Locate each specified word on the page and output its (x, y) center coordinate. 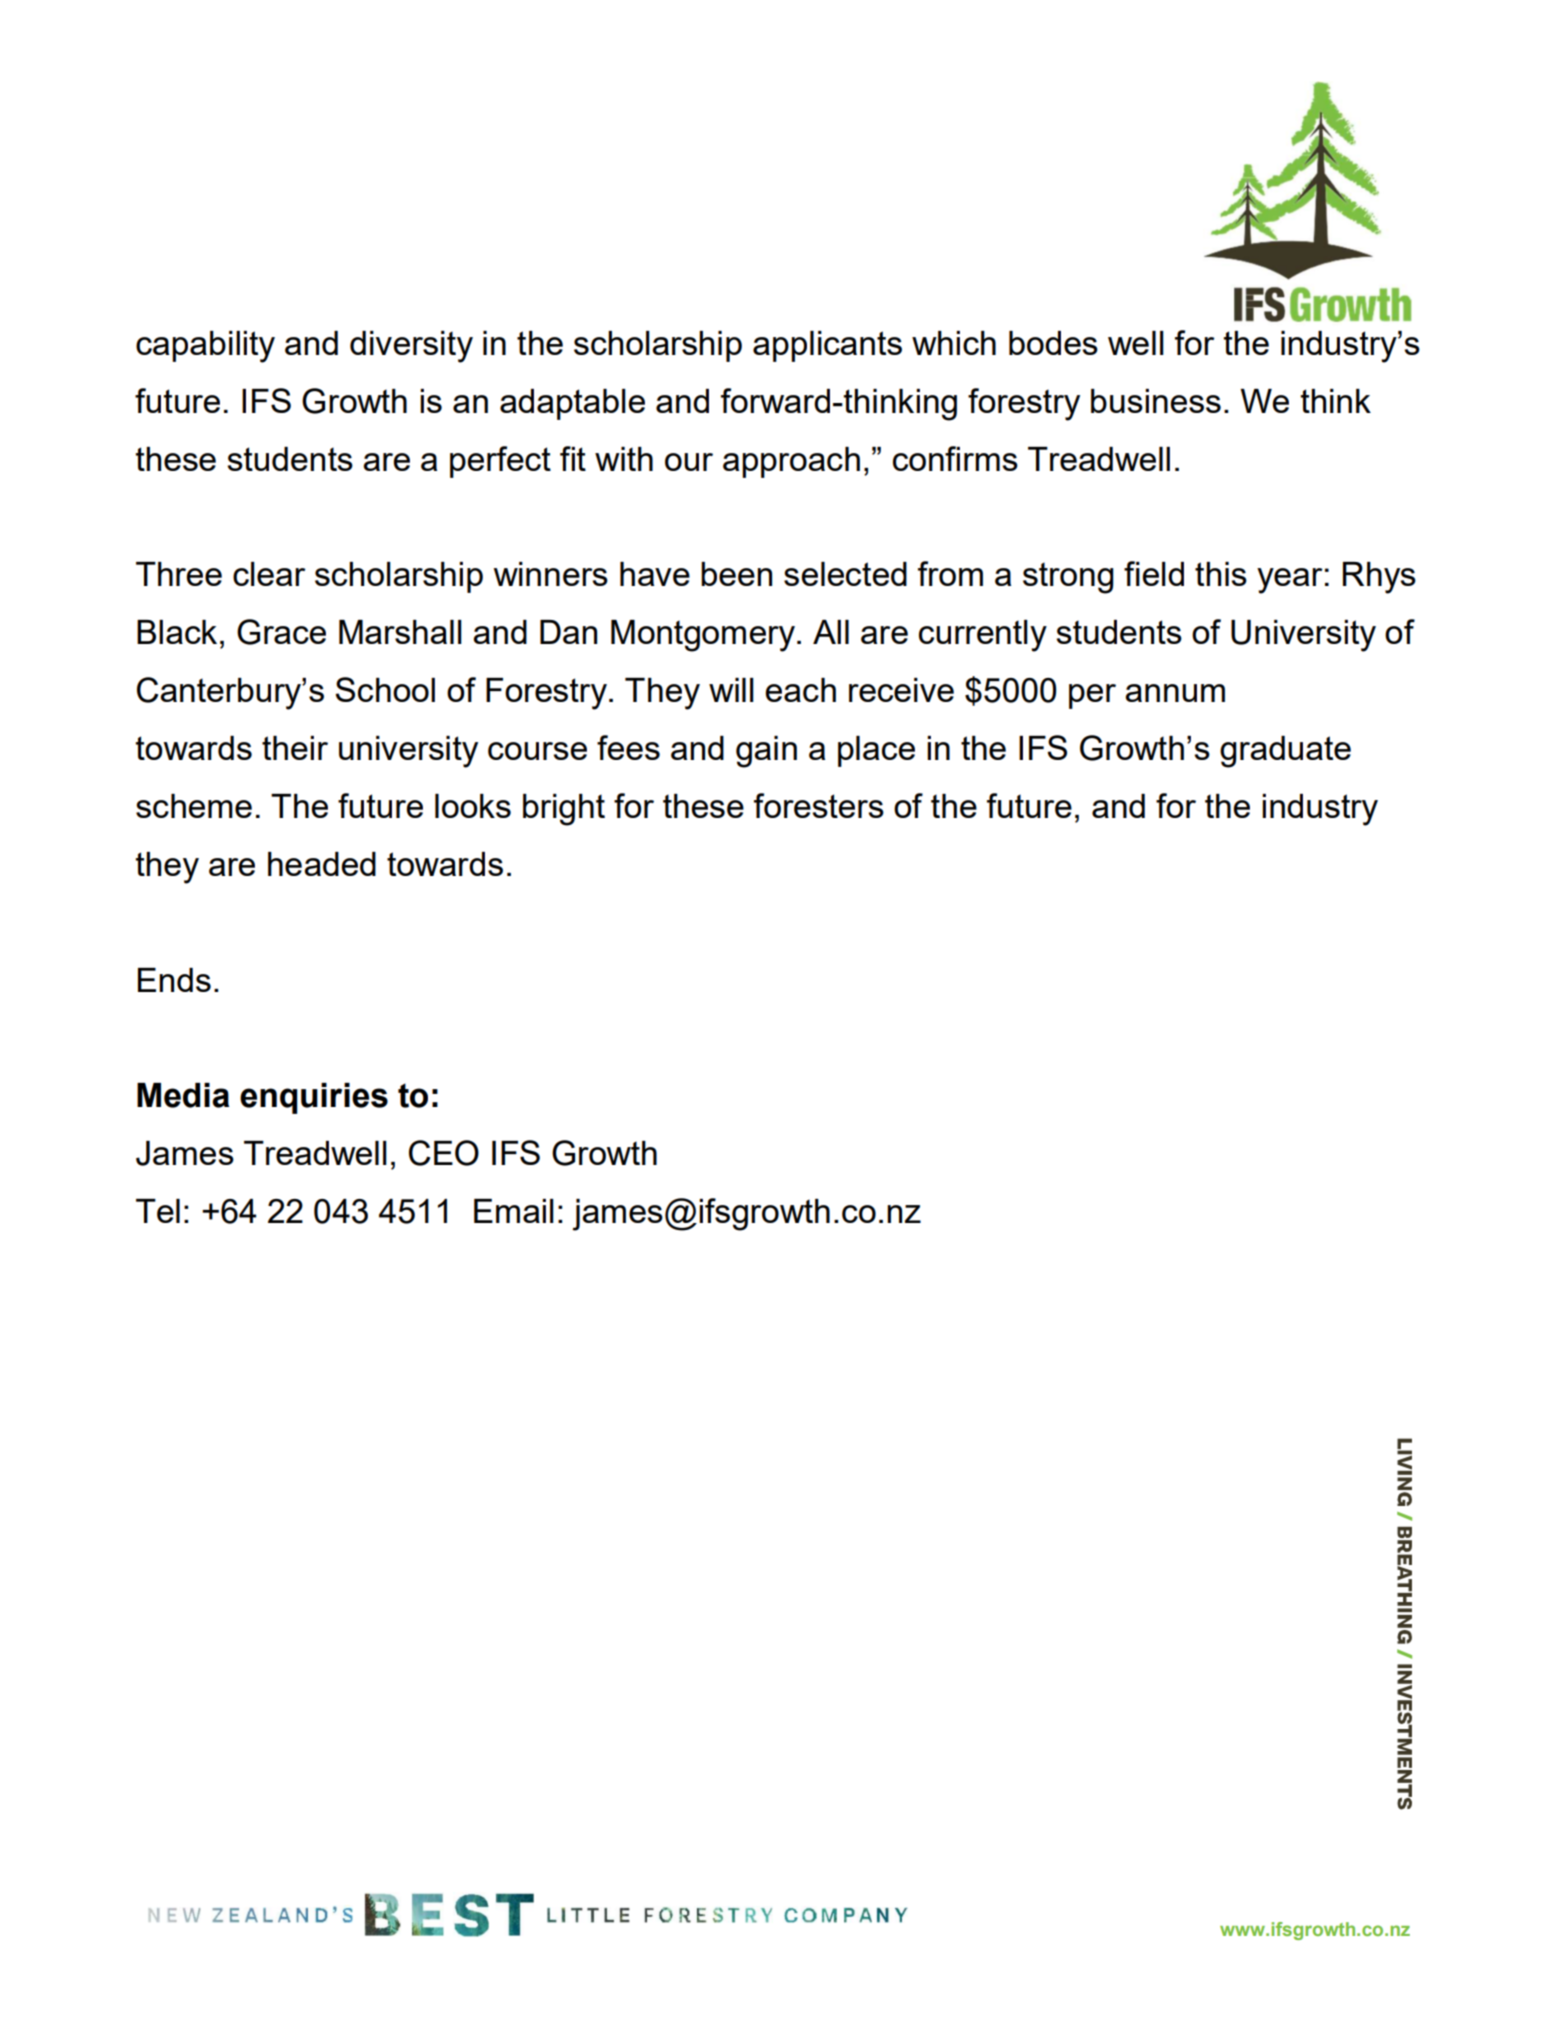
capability (205, 347)
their (295, 748)
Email (514, 1211)
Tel (158, 1211)
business (1156, 401)
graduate (1285, 752)
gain (766, 752)
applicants (827, 346)
